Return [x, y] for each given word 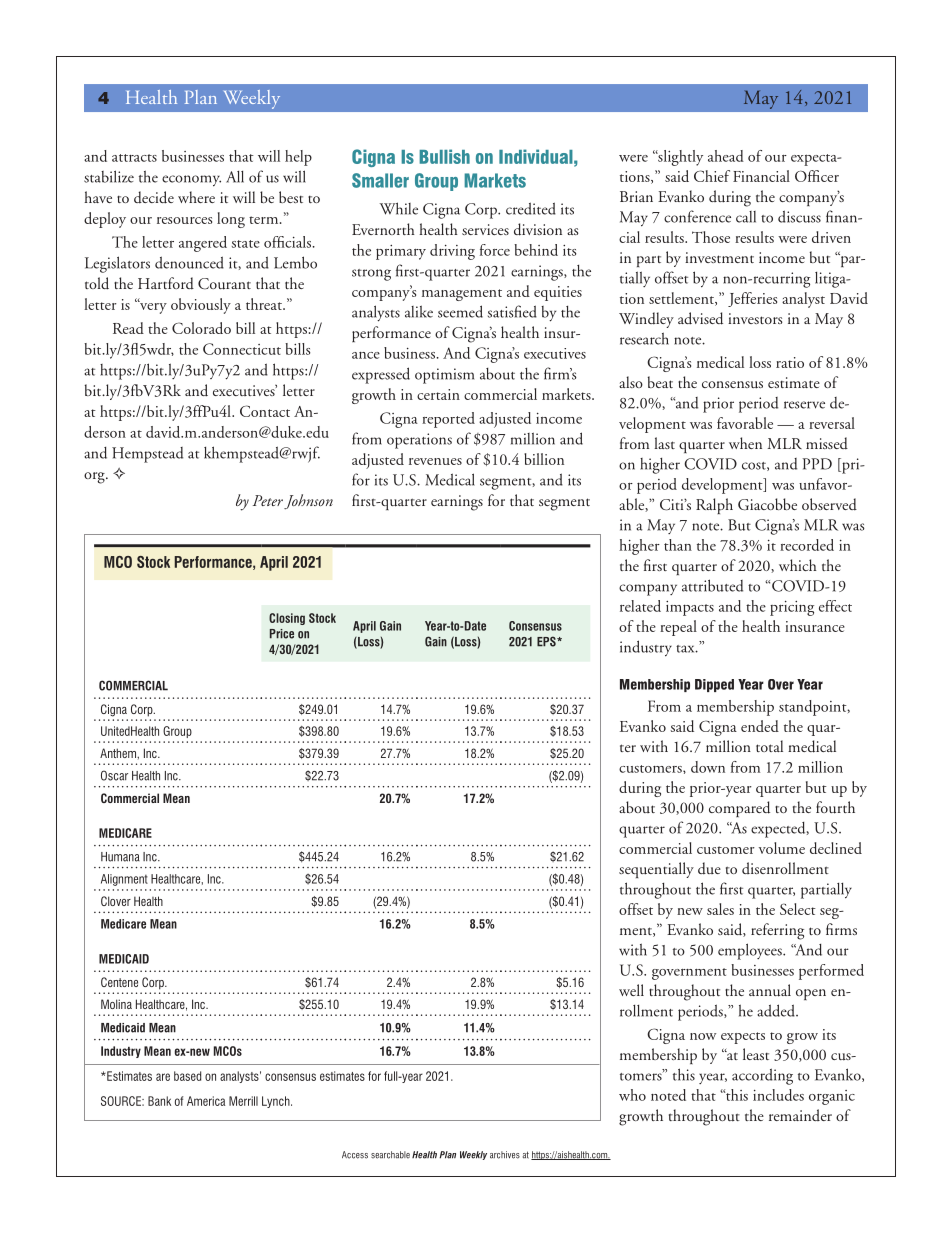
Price [282, 634]
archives [505, 1155]
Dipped [714, 685]
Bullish [444, 156]
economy [191, 181]
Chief [712, 176]
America [206, 1101]
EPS [547, 641]
